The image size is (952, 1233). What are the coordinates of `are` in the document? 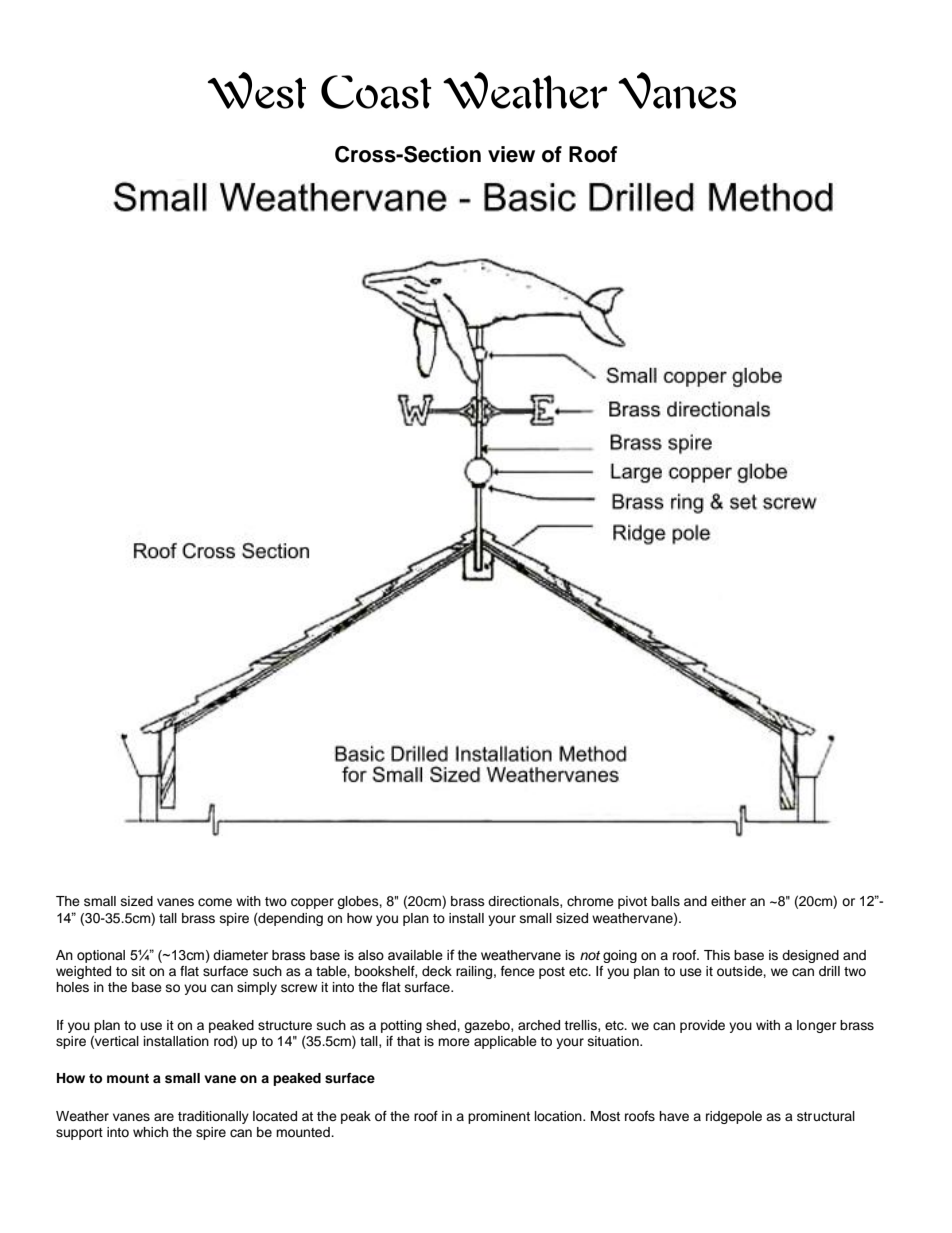 It's located at (164, 1117).
